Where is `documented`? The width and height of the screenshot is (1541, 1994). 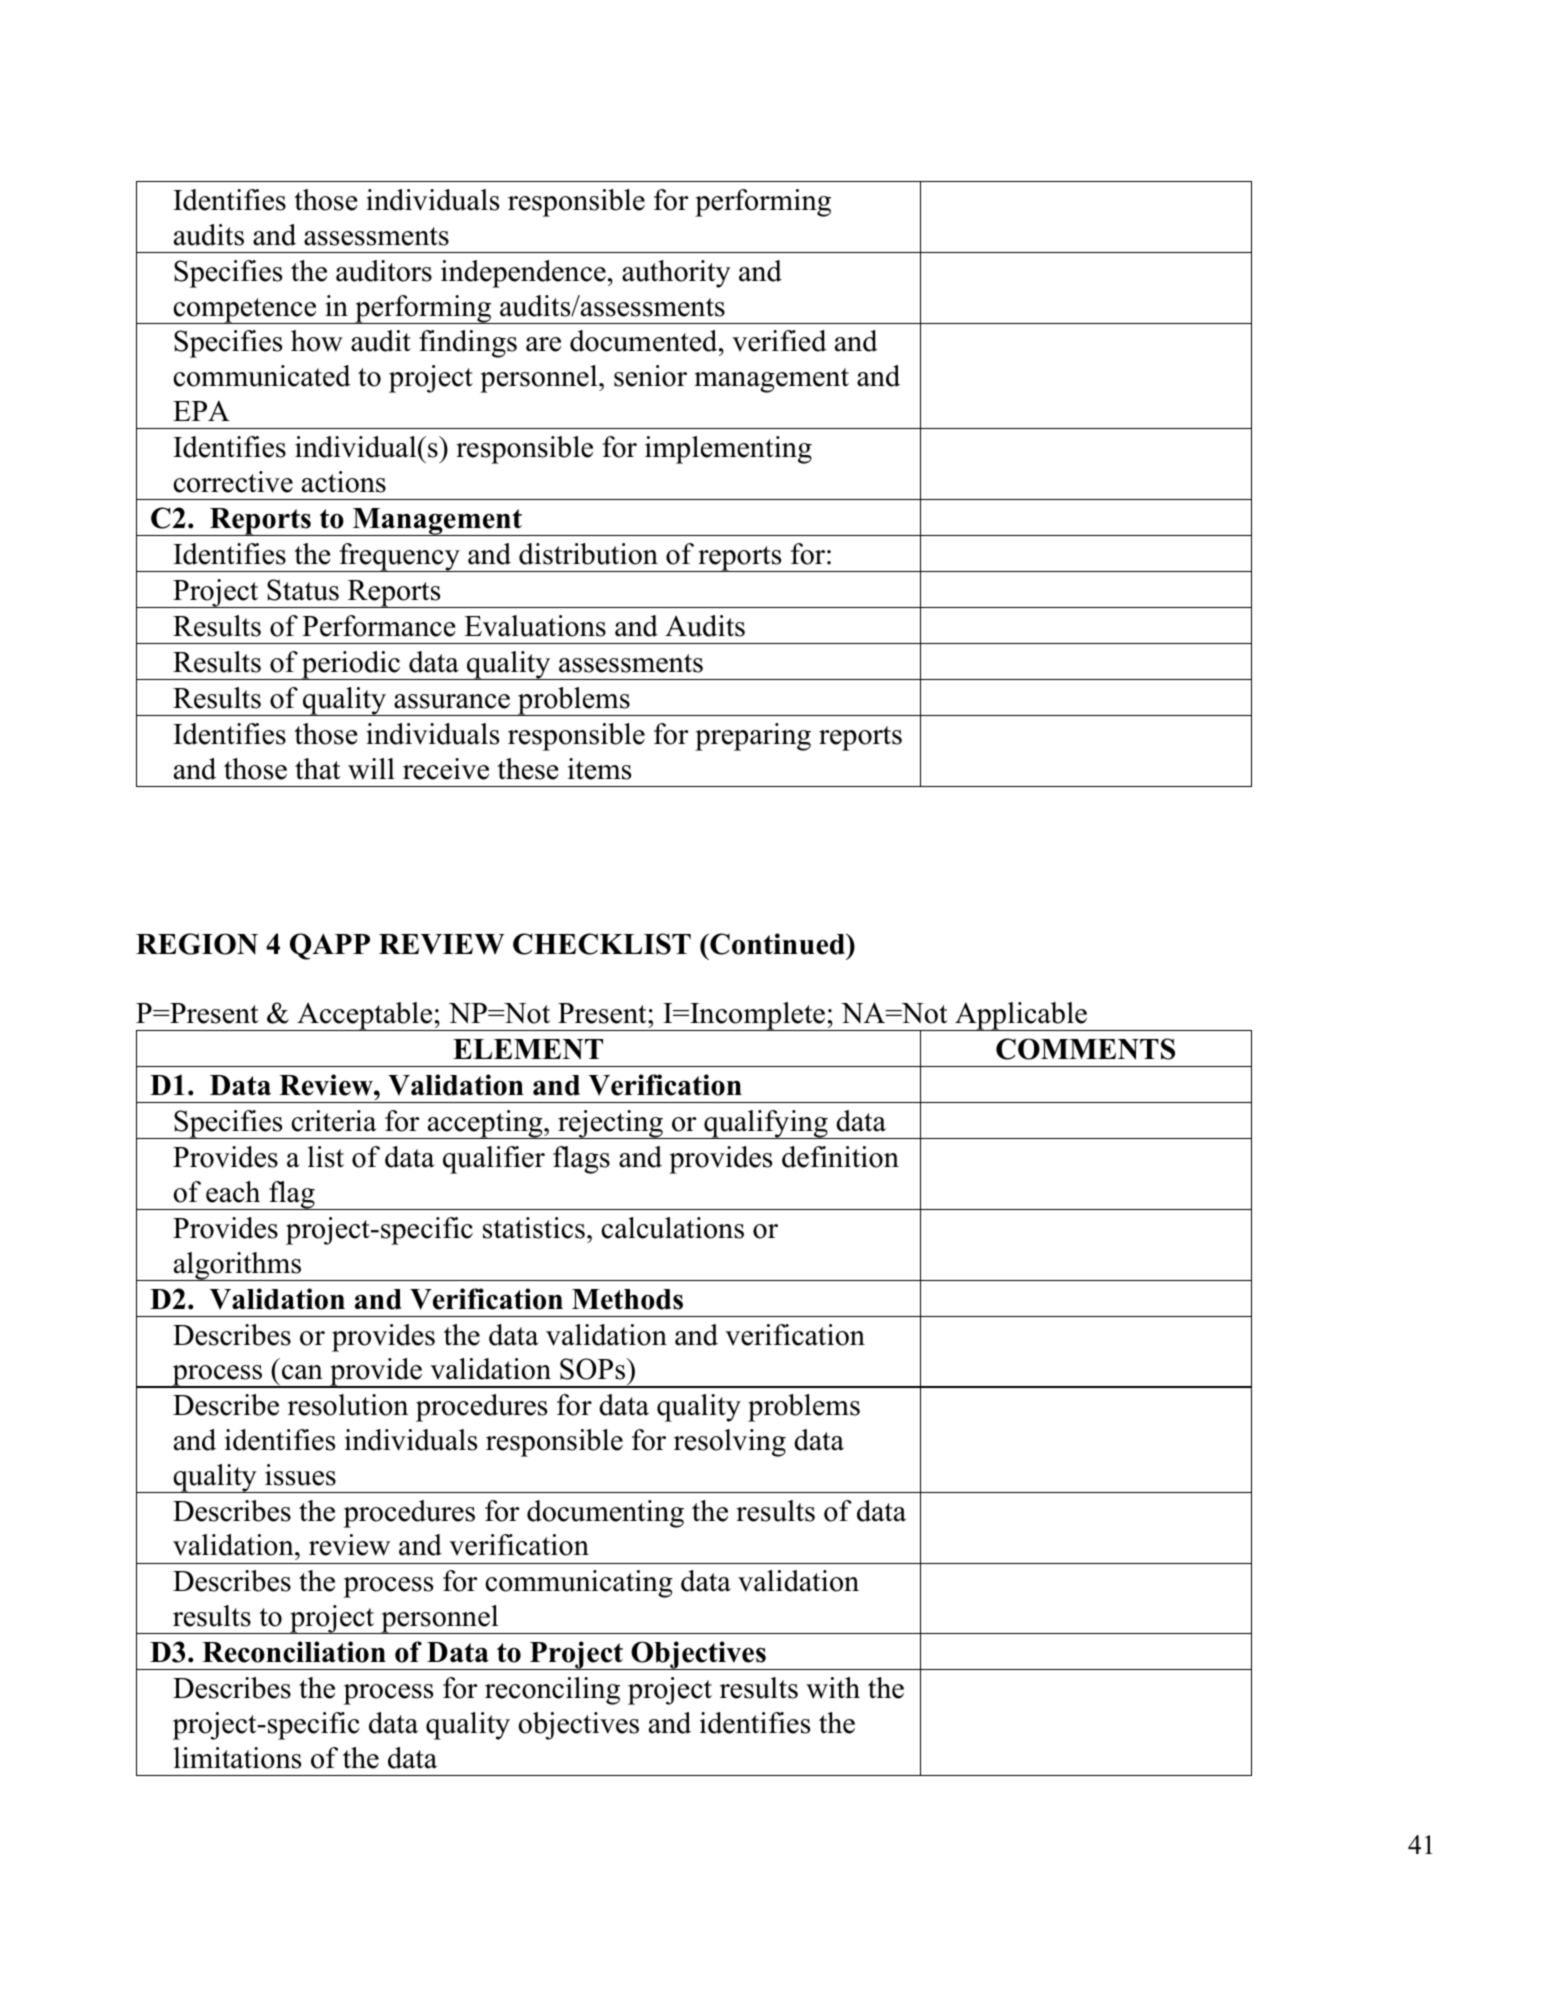
documented is located at coordinates (645, 341).
